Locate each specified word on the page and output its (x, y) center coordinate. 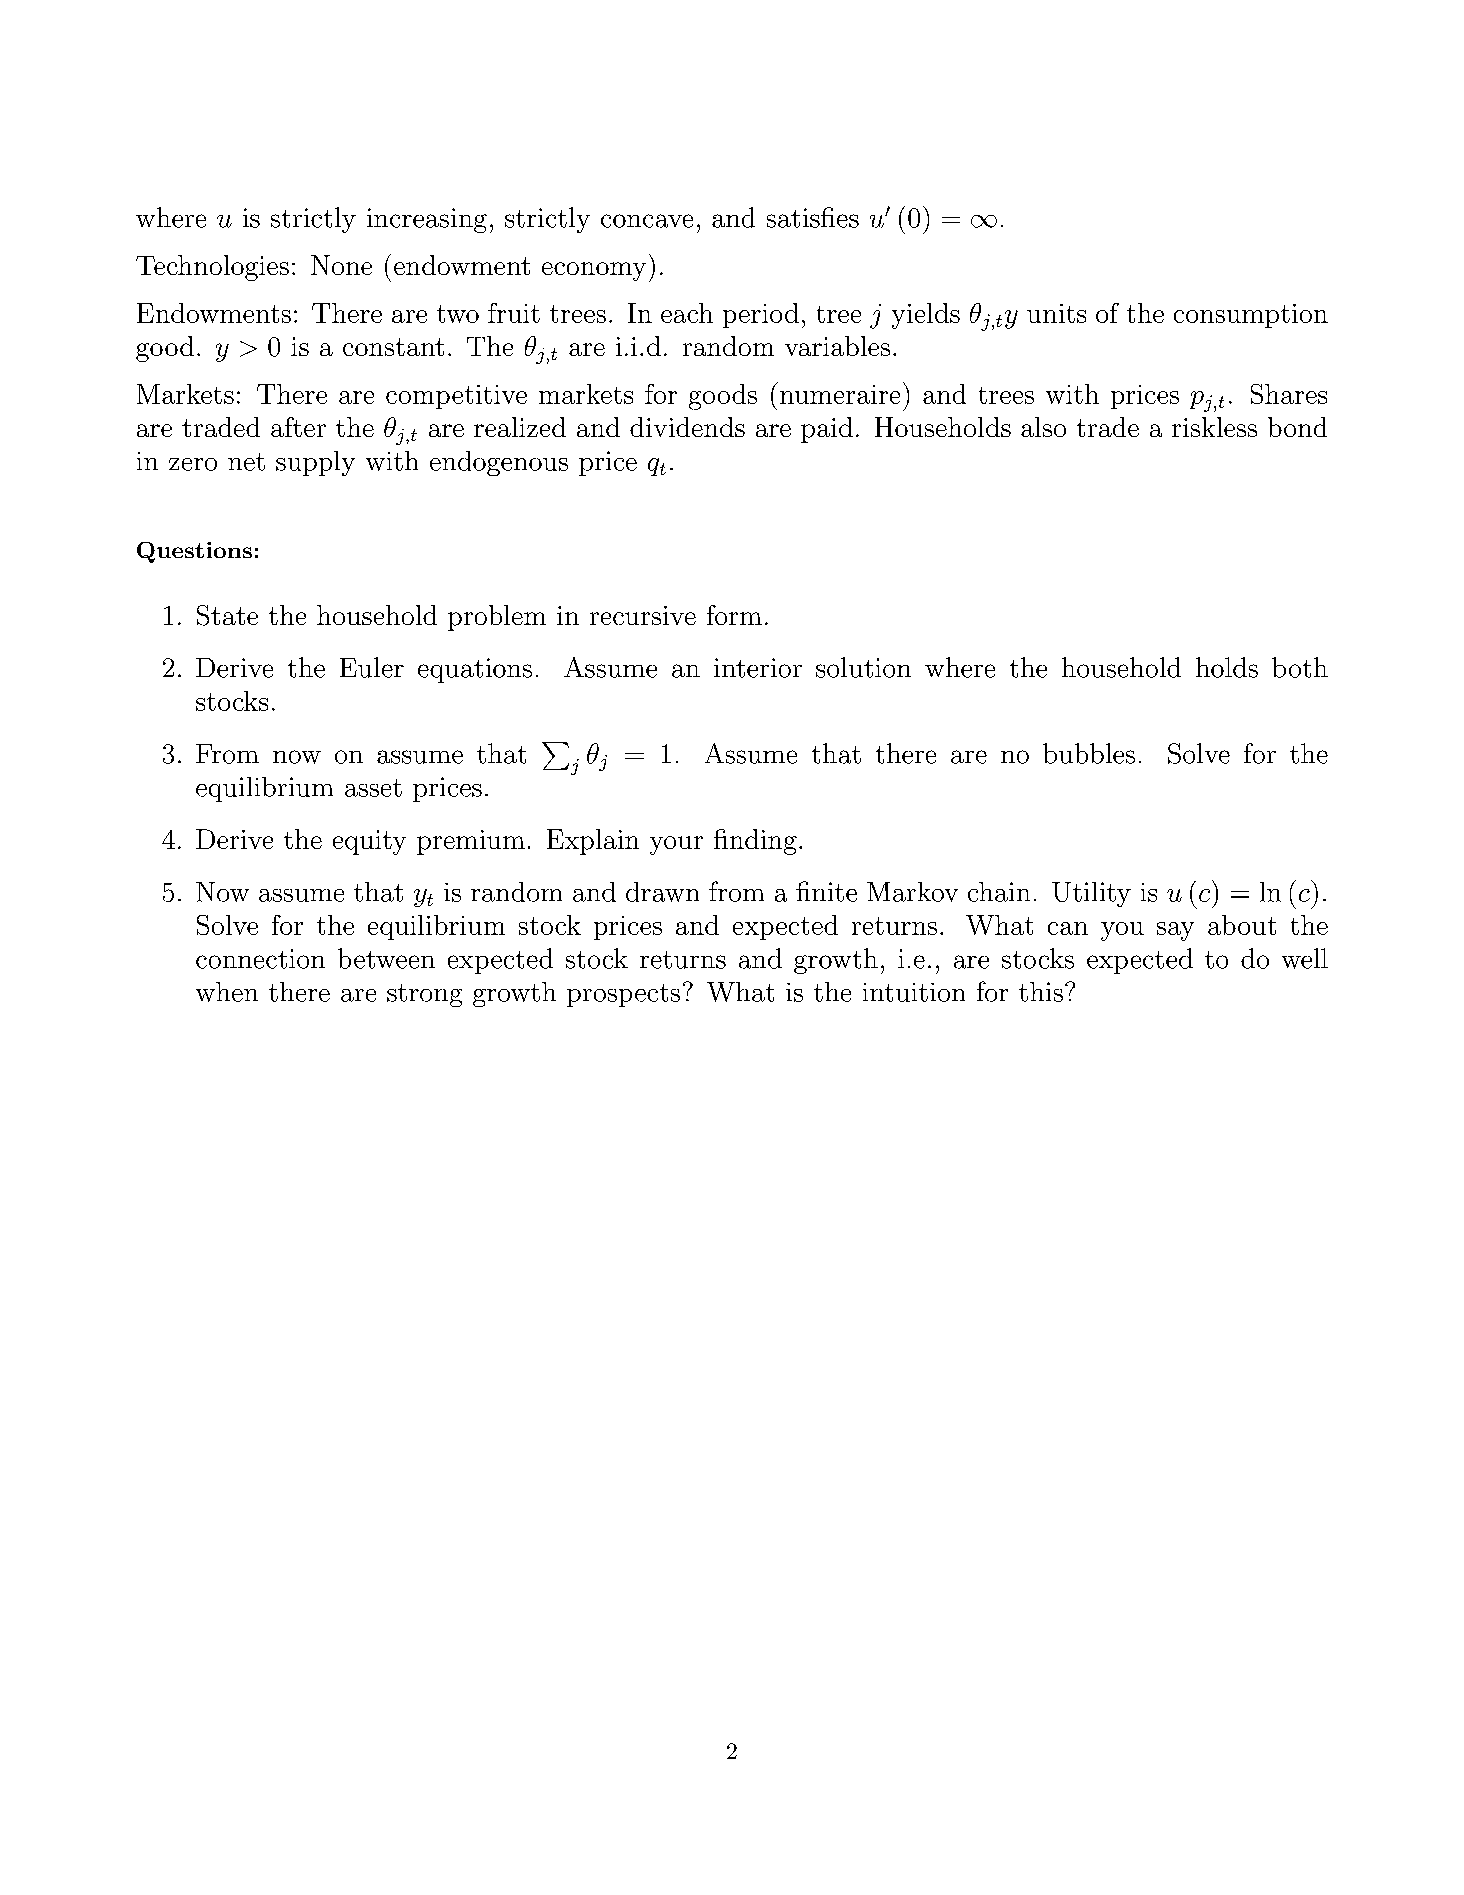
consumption (1251, 316)
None (341, 265)
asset (373, 788)
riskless (1214, 427)
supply (315, 463)
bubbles (1089, 753)
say (1175, 931)
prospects (623, 995)
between (386, 958)
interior (758, 668)
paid (827, 430)
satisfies (813, 217)
